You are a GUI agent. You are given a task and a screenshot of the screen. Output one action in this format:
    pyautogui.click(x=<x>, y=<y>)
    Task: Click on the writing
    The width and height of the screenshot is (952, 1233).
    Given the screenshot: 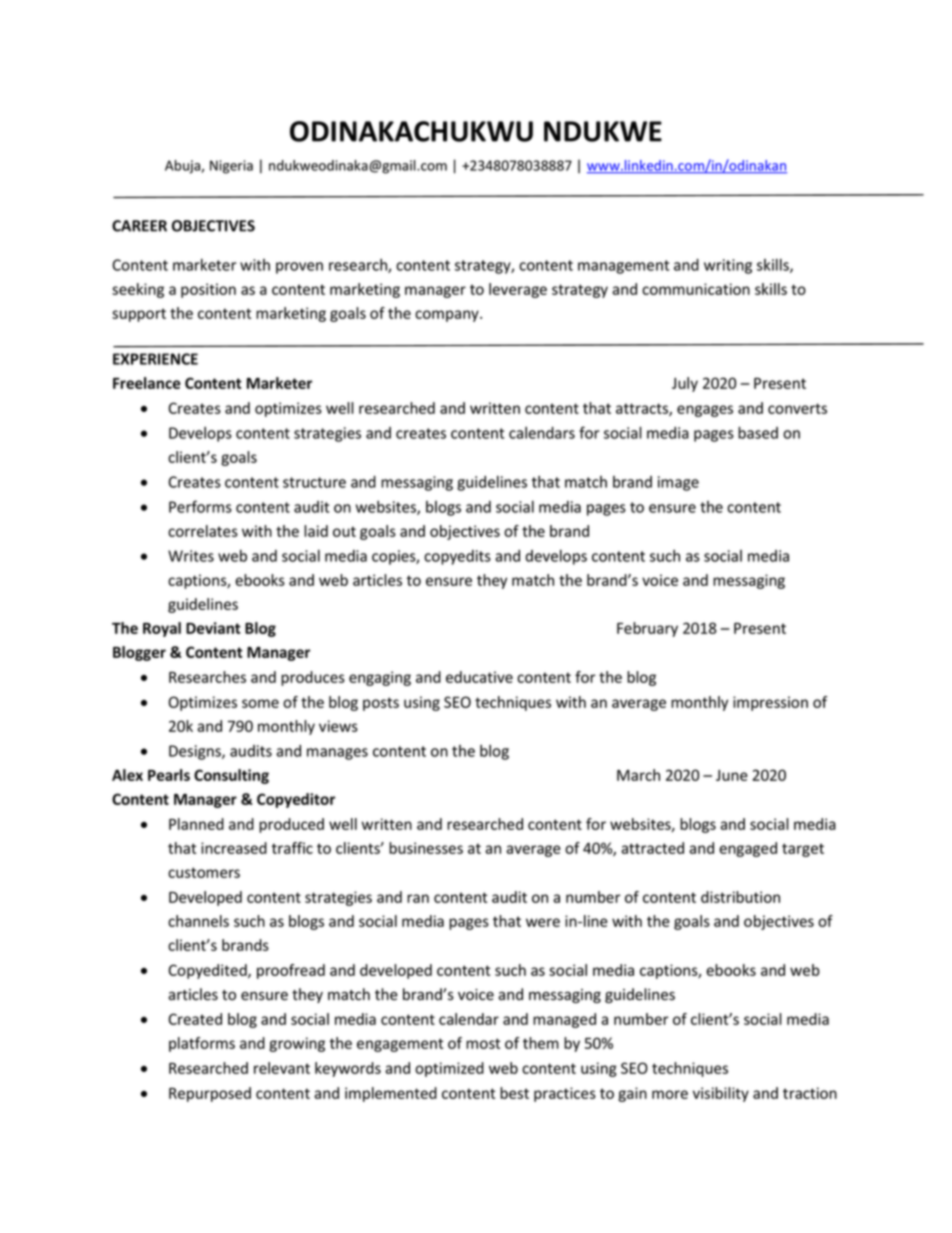 What is the action you would take?
    pyautogui.click(x=728, y=266)
